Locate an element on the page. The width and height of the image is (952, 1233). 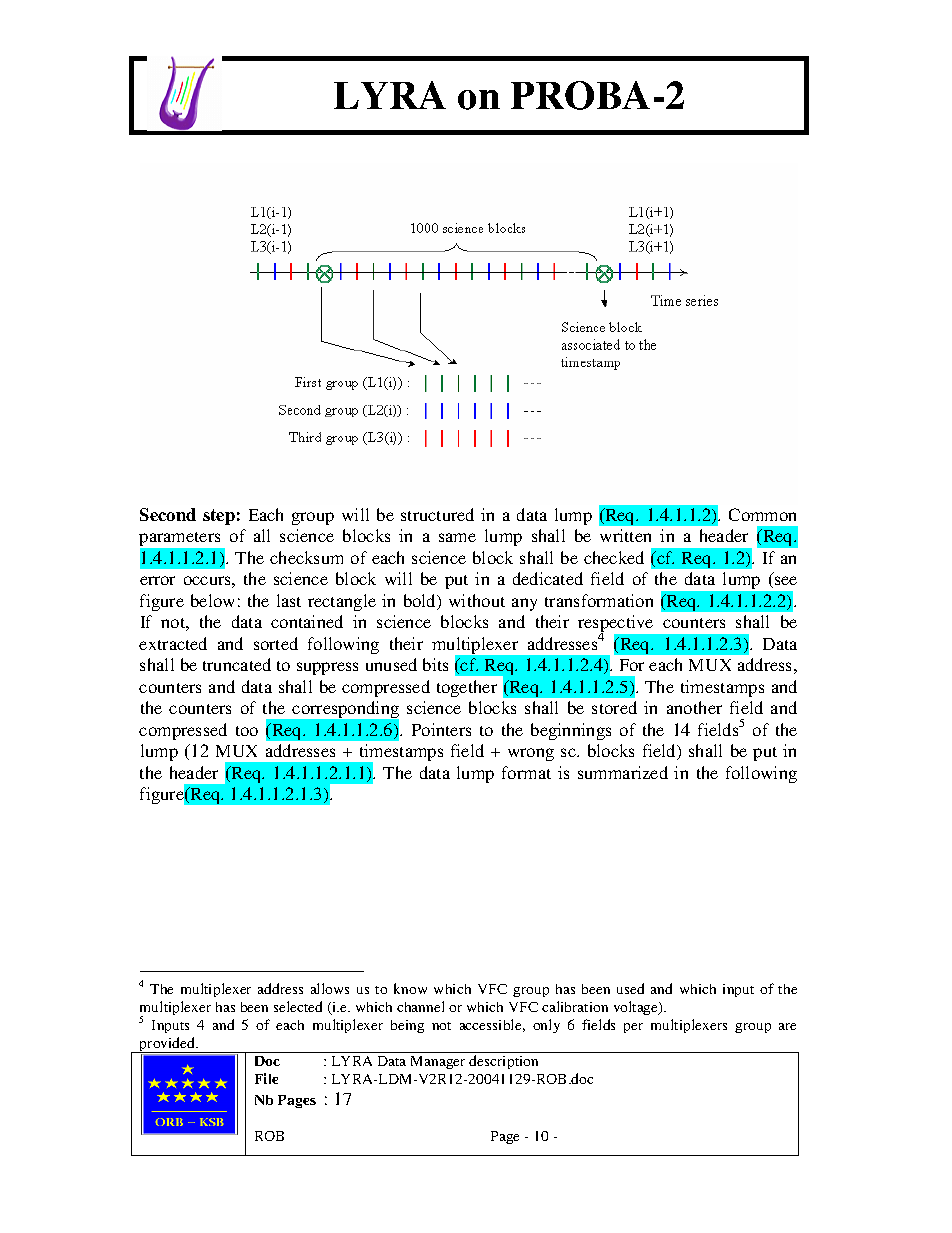
per is located at coordinates (633, 1028).
